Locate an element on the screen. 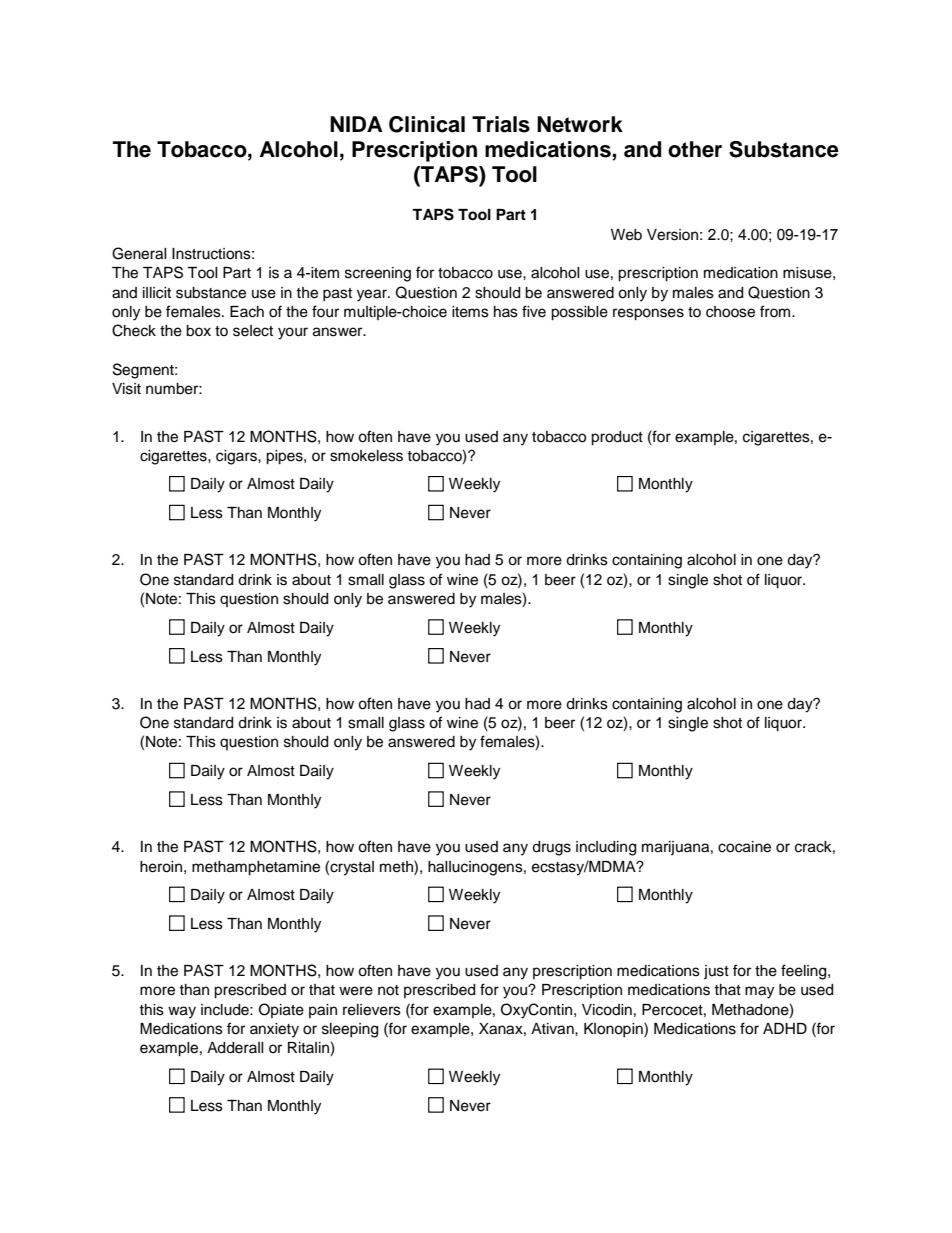 The image size is (952, 1233). NIDA is located at coordinates (356, 124).
